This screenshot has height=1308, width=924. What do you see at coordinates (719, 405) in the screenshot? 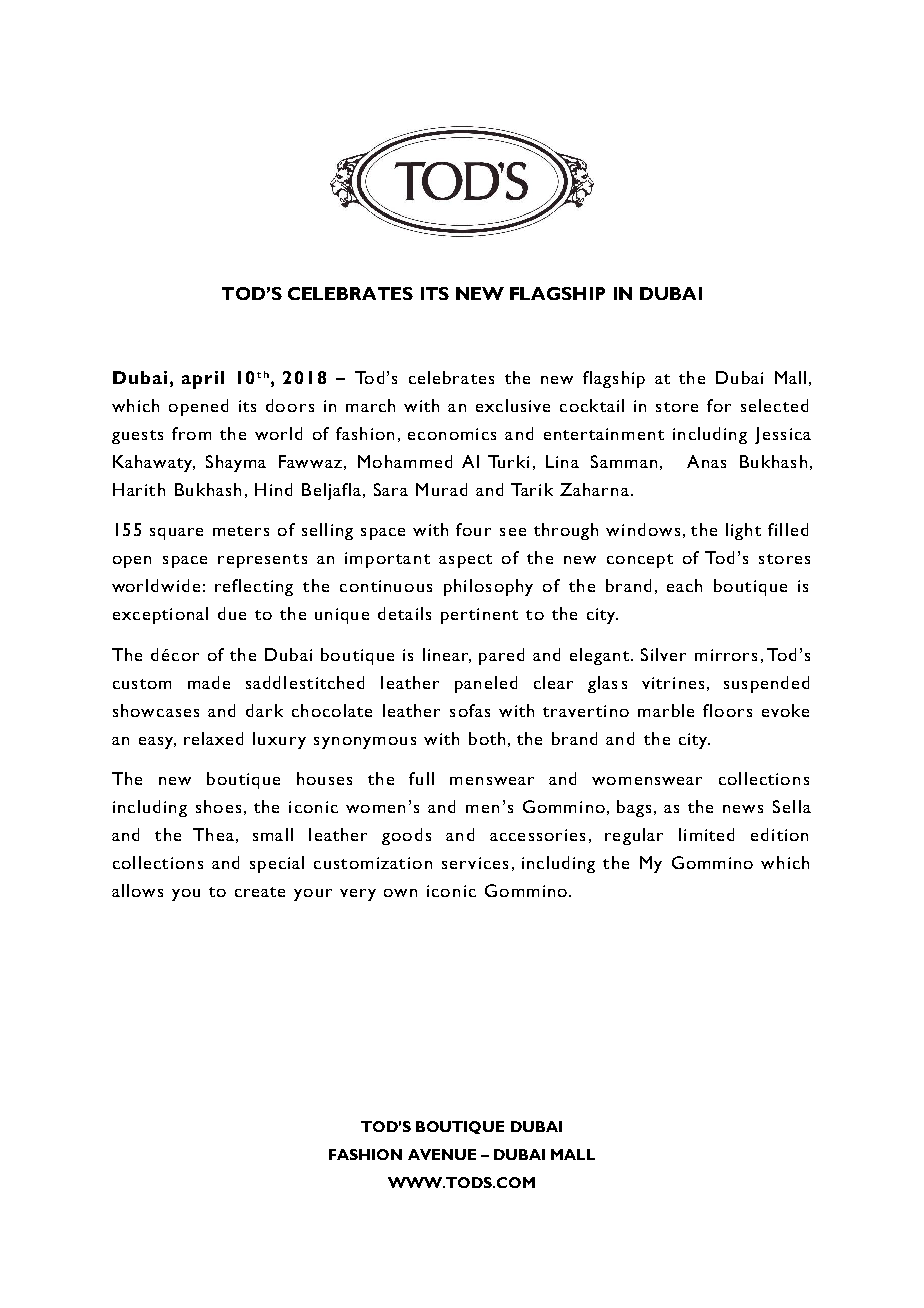
I see `for` at bounding box center [719, 405].
